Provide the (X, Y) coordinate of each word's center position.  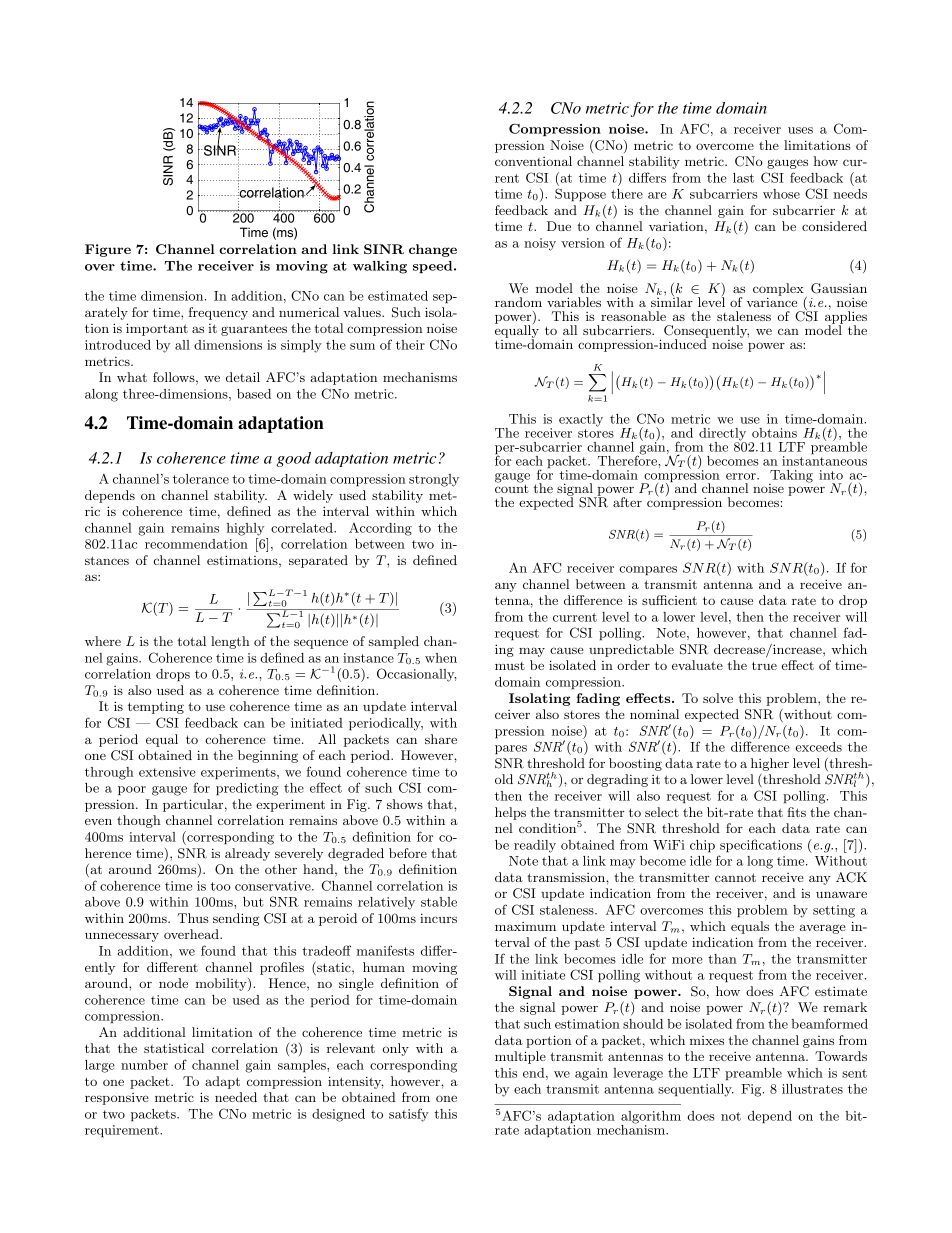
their (410, 345)
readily (535, 846)
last (743, 178)
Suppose (580, 194)
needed (236, 1097)
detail (243, 377)
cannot (735, 877)
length (230, 642)
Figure (108, 250)
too (221, 886)
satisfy (409, 1115)
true (764, 665)
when (441, 658)
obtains (774, 433)
